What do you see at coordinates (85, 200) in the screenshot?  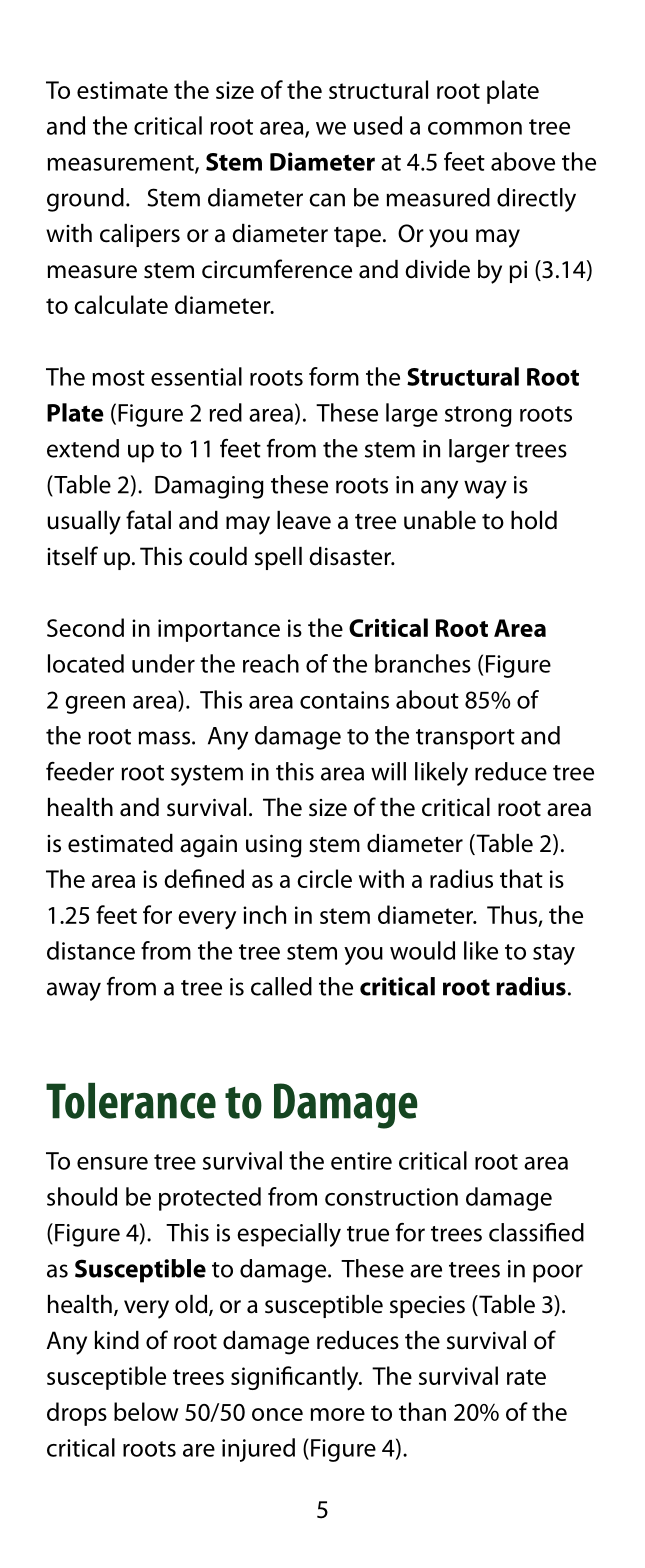 I see `ground` at bounding box center [85, 200].
